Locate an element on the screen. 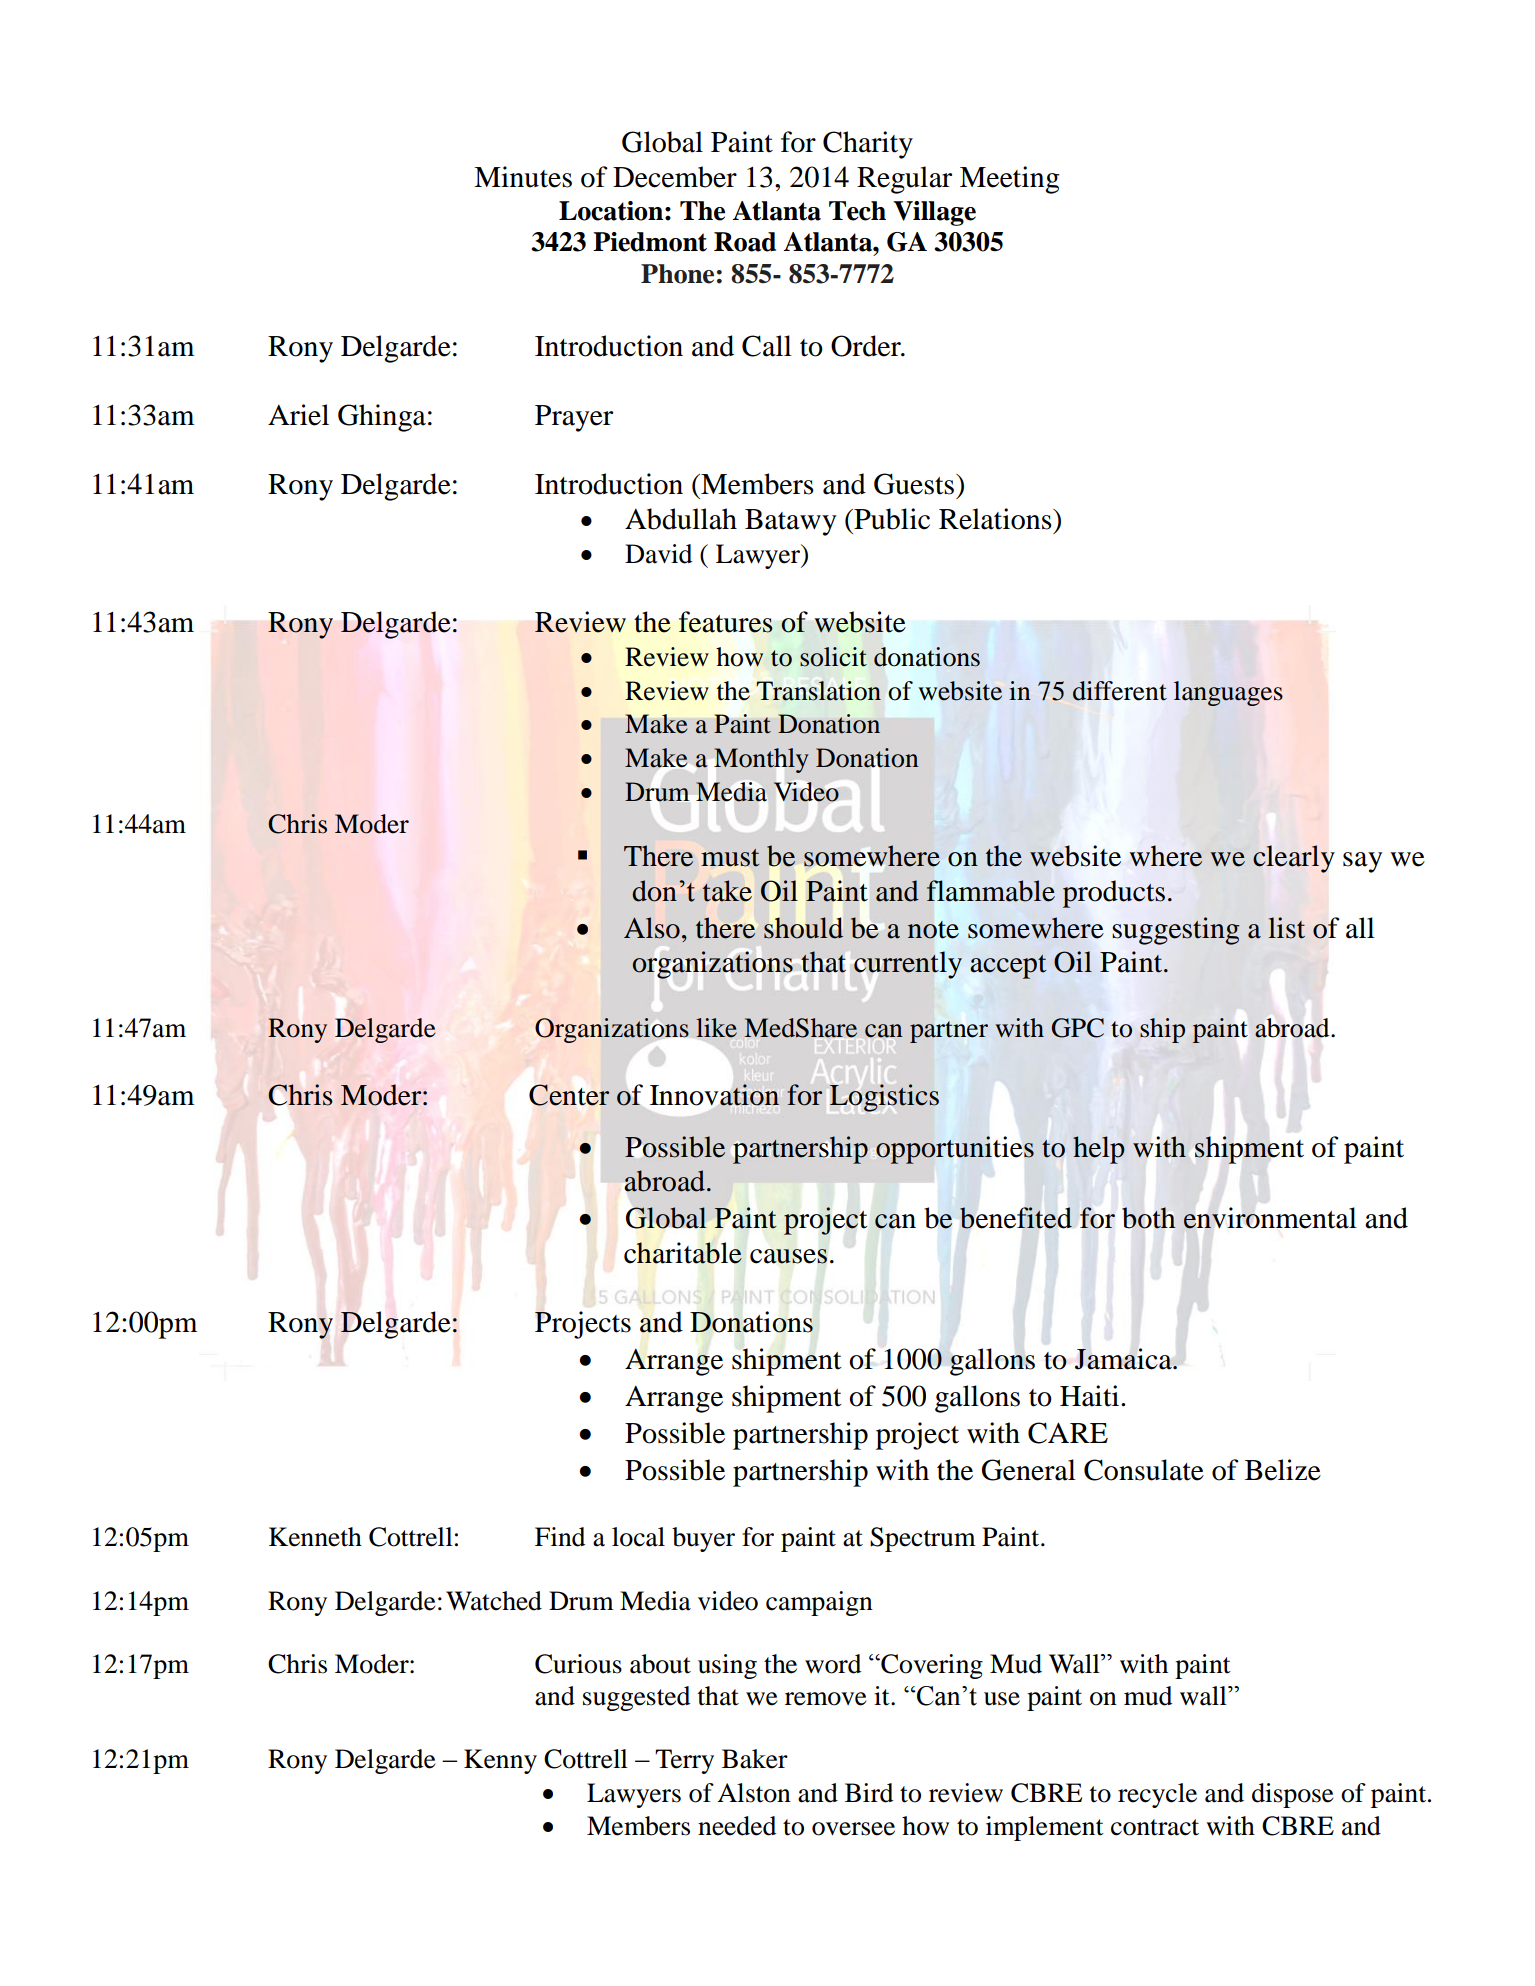 This screenshot has width=1535, height=1986. languages is located at coordinates (1228, 693).
